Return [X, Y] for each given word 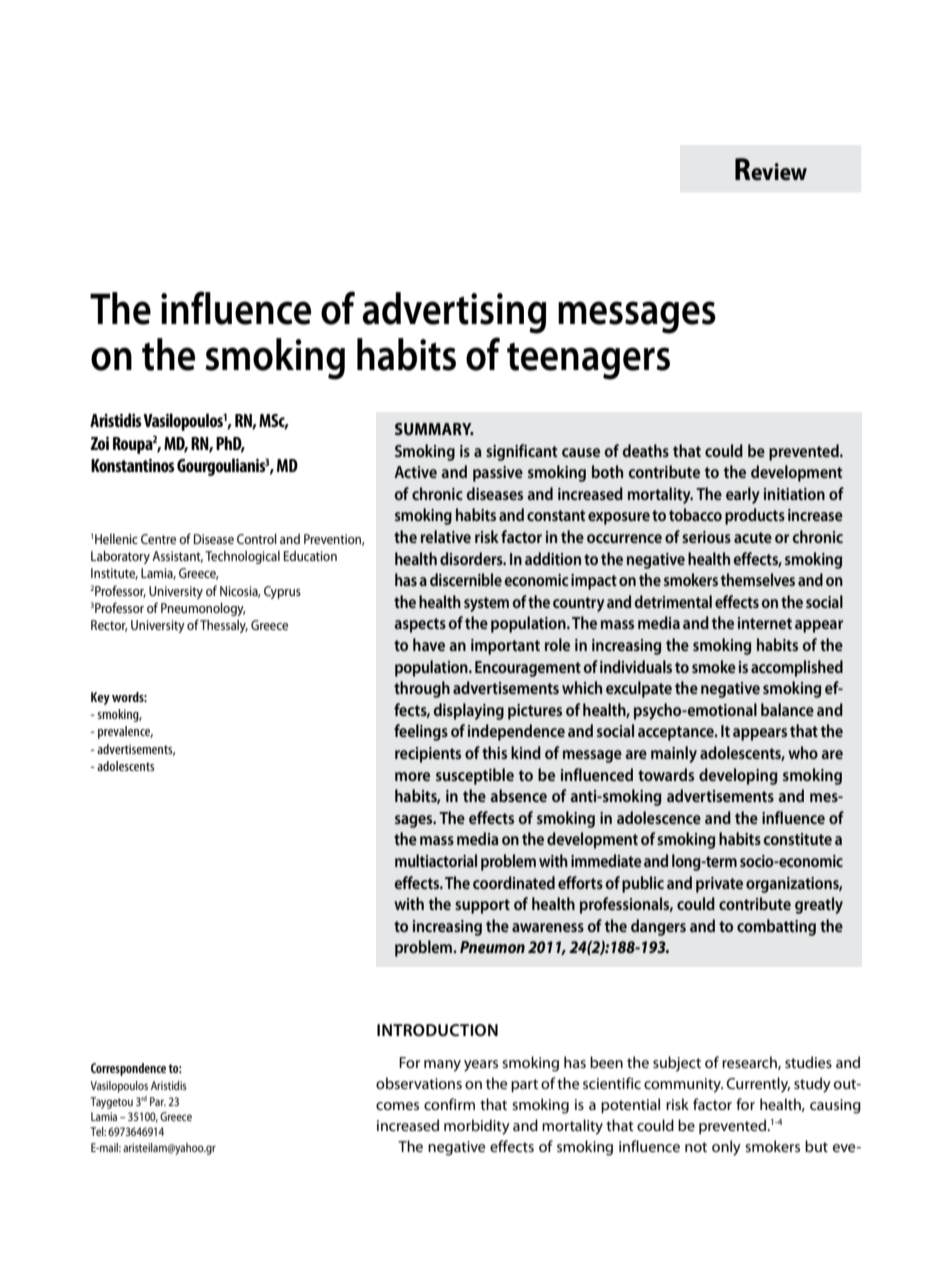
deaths [645, 450]
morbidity [477, 1127]
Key [100, 698]
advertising [454, 313]
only [726, 1148]
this [494, 752]
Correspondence [128, 1069]
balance [787, 709]
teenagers [588, 361]
